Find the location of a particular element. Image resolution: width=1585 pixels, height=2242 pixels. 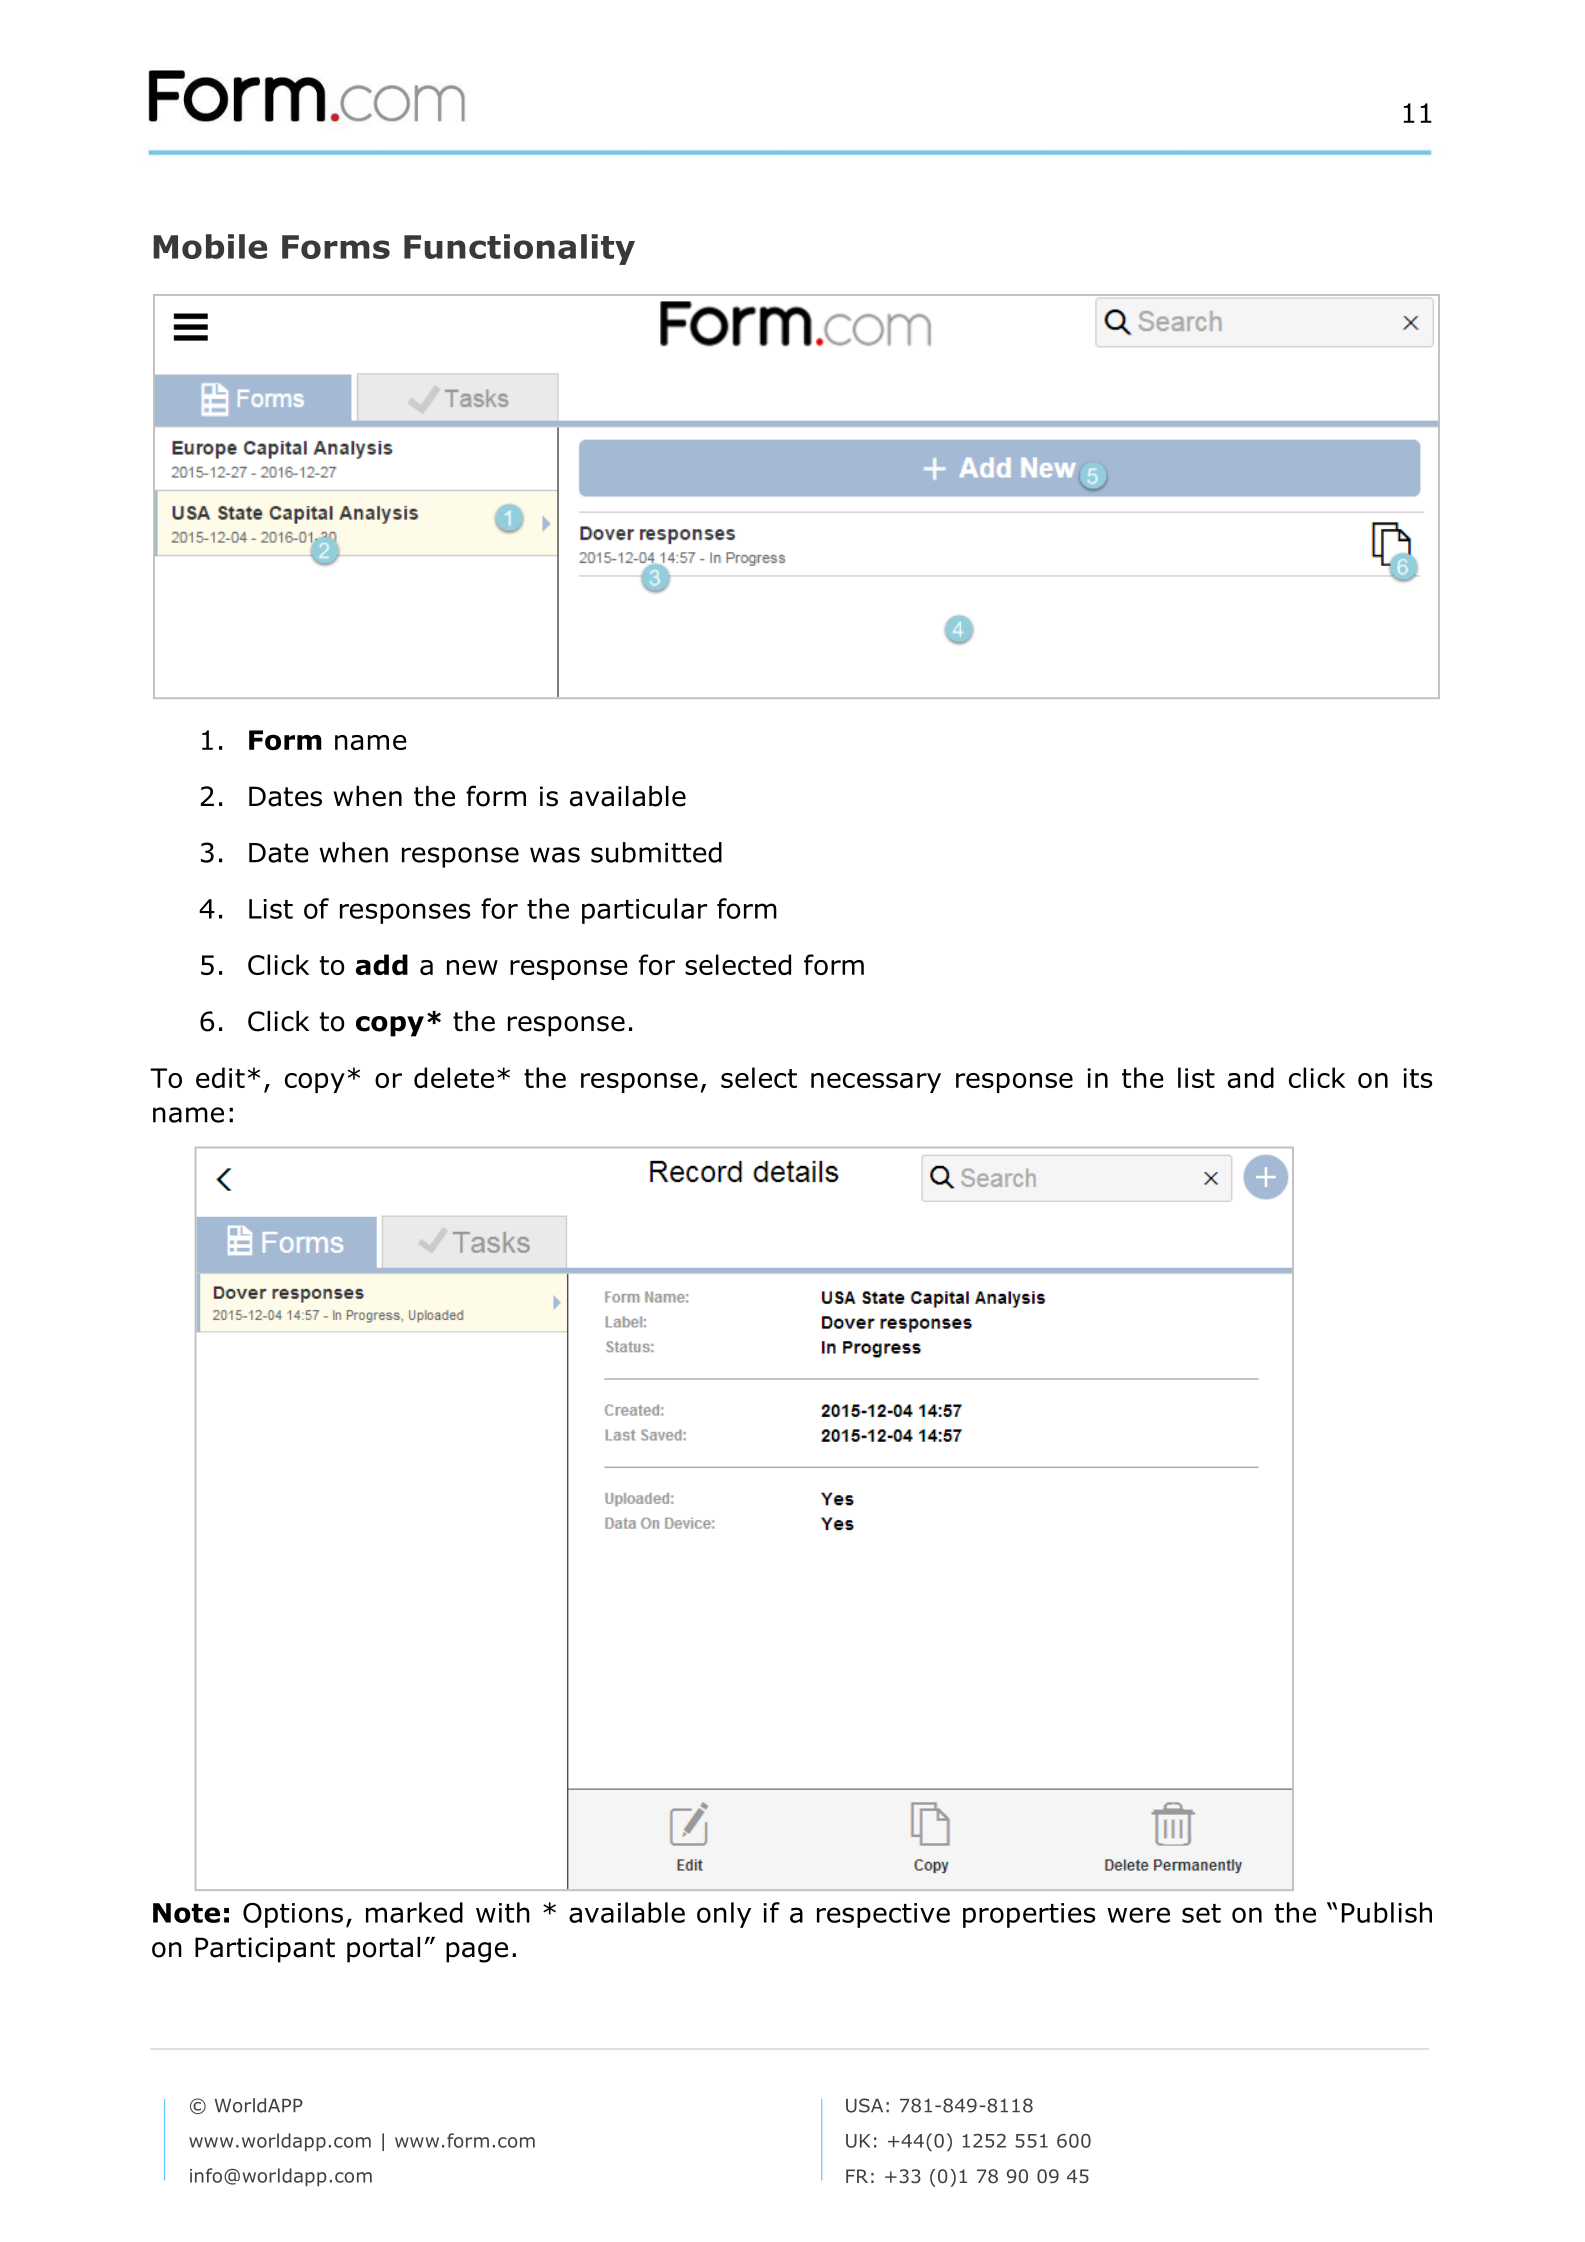

and is located at coordinates (1251, 1077).
